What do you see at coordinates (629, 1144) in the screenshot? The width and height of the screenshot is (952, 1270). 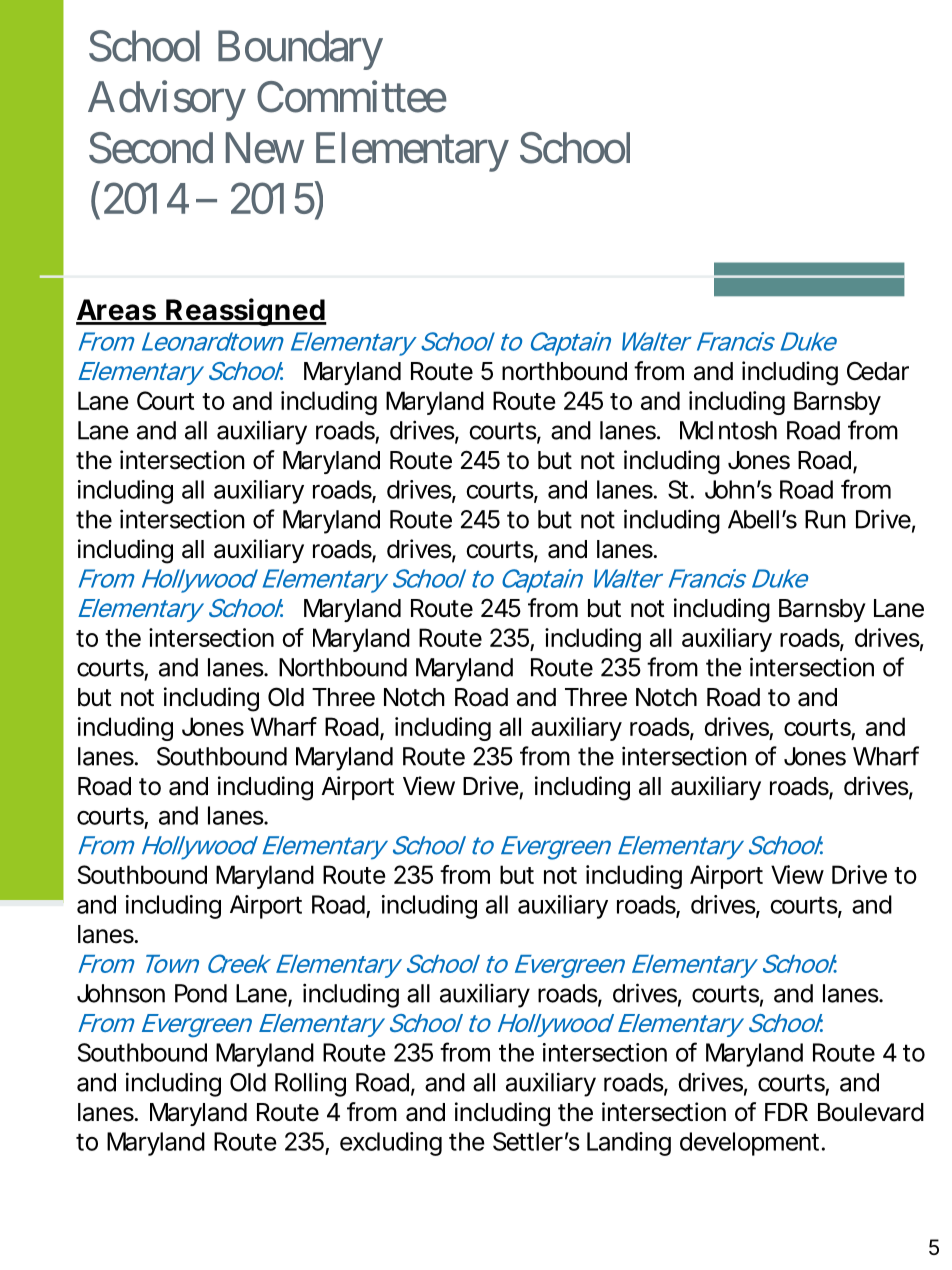 I see `Landing` at bounding box center [629, 1144].
